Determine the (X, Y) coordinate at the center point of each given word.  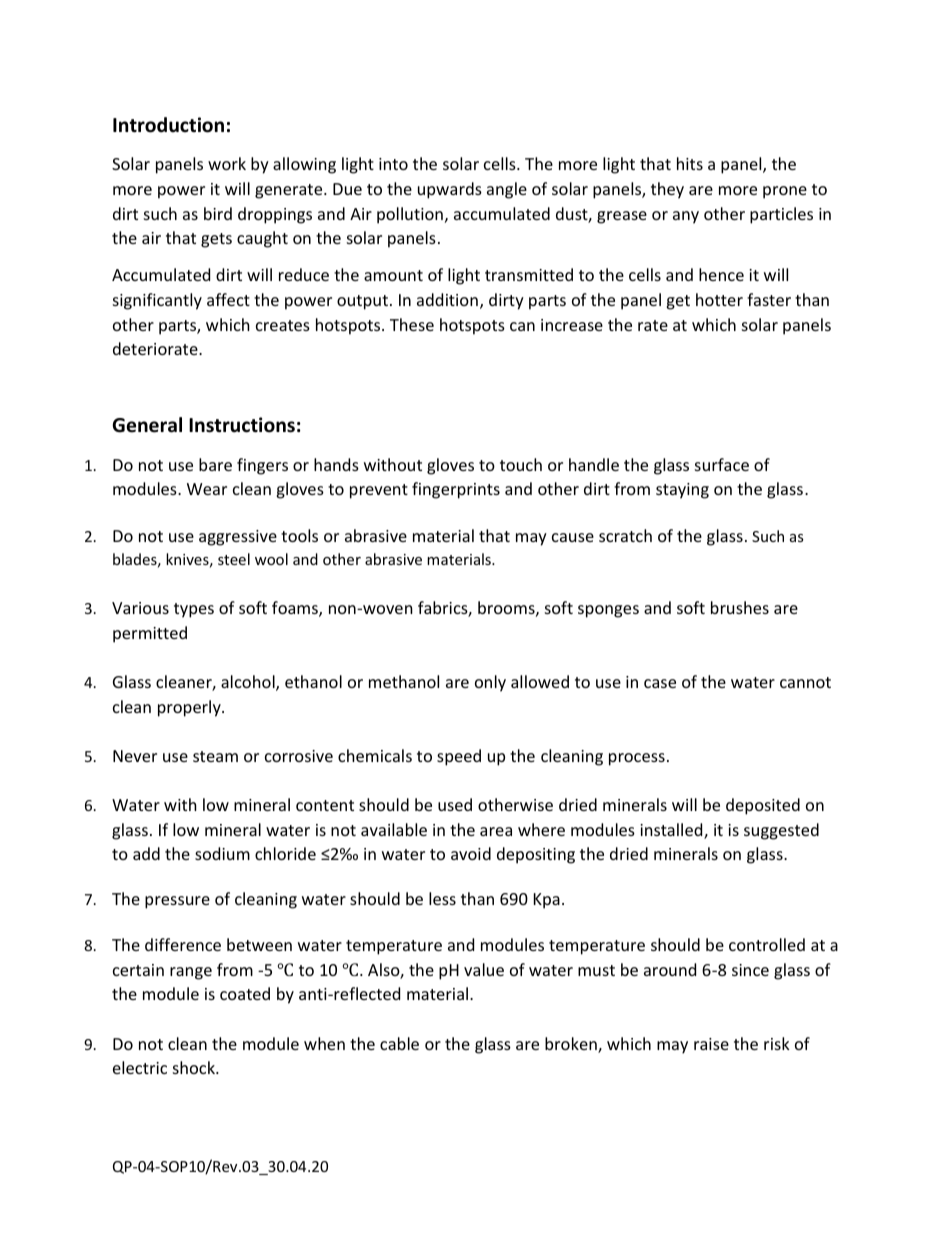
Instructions (242, 425)
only (490, 683)
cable (399, 1043)
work (227, 163)
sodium (222, 853)
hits (690, 163)
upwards (450, 190)
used (455, 804)
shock (195, 1067)
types (194, 610)
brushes (740, 607)
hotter (719, 299)
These (412, 324)
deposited (763, 806)
